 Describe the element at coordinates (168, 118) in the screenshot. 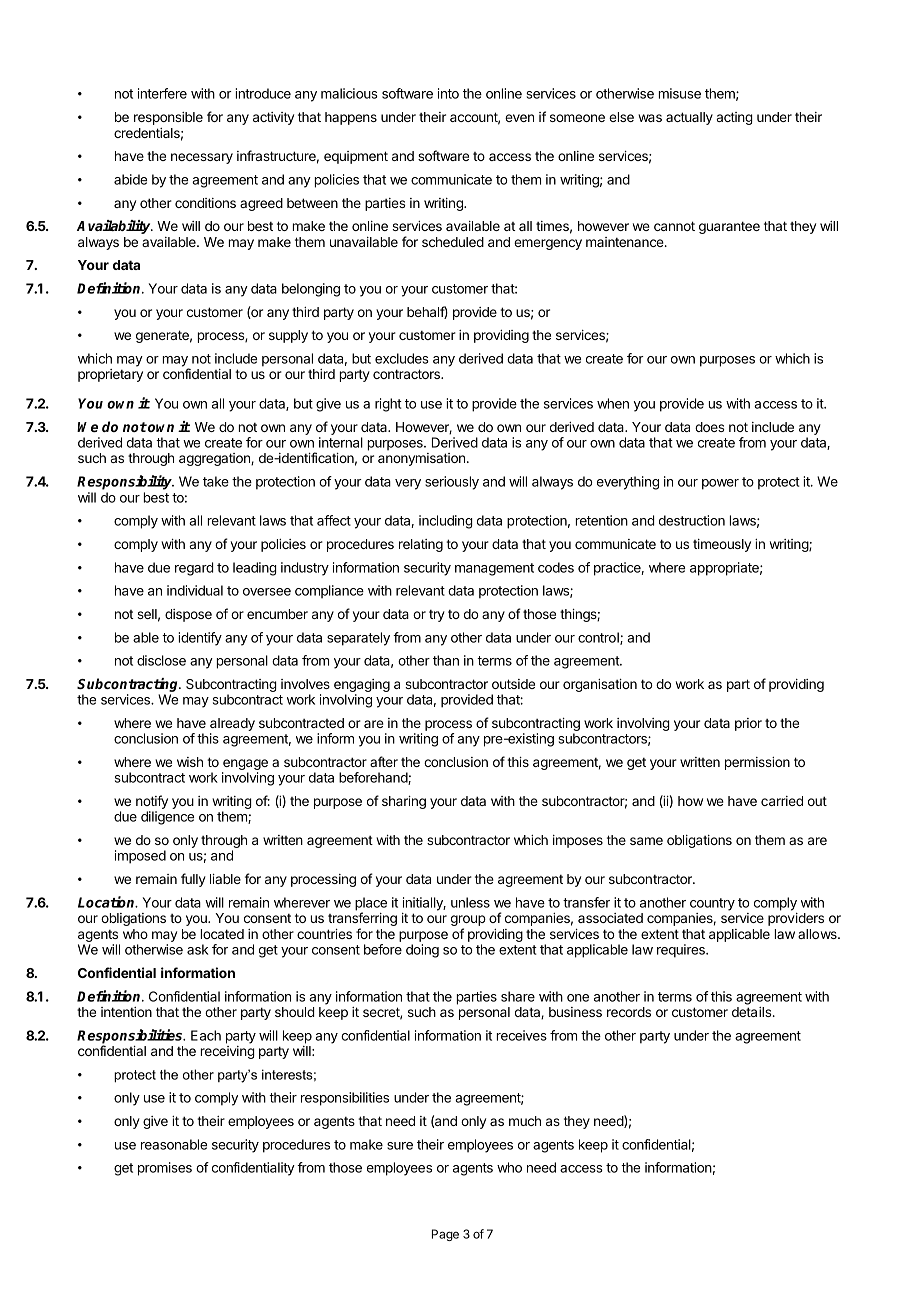

I see `responsible` at that location.
